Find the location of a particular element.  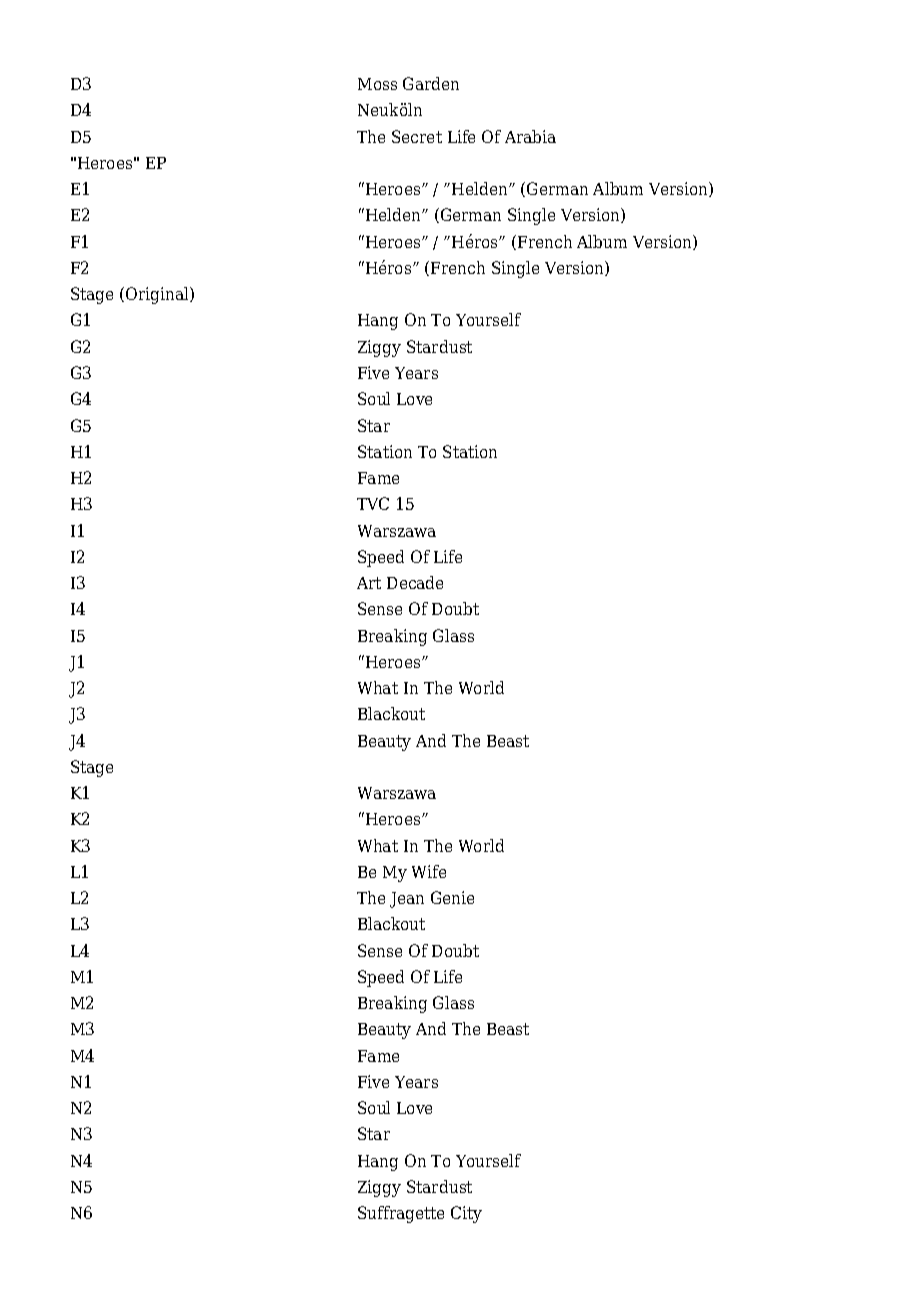

Art is located at coordinates (369, 583).
